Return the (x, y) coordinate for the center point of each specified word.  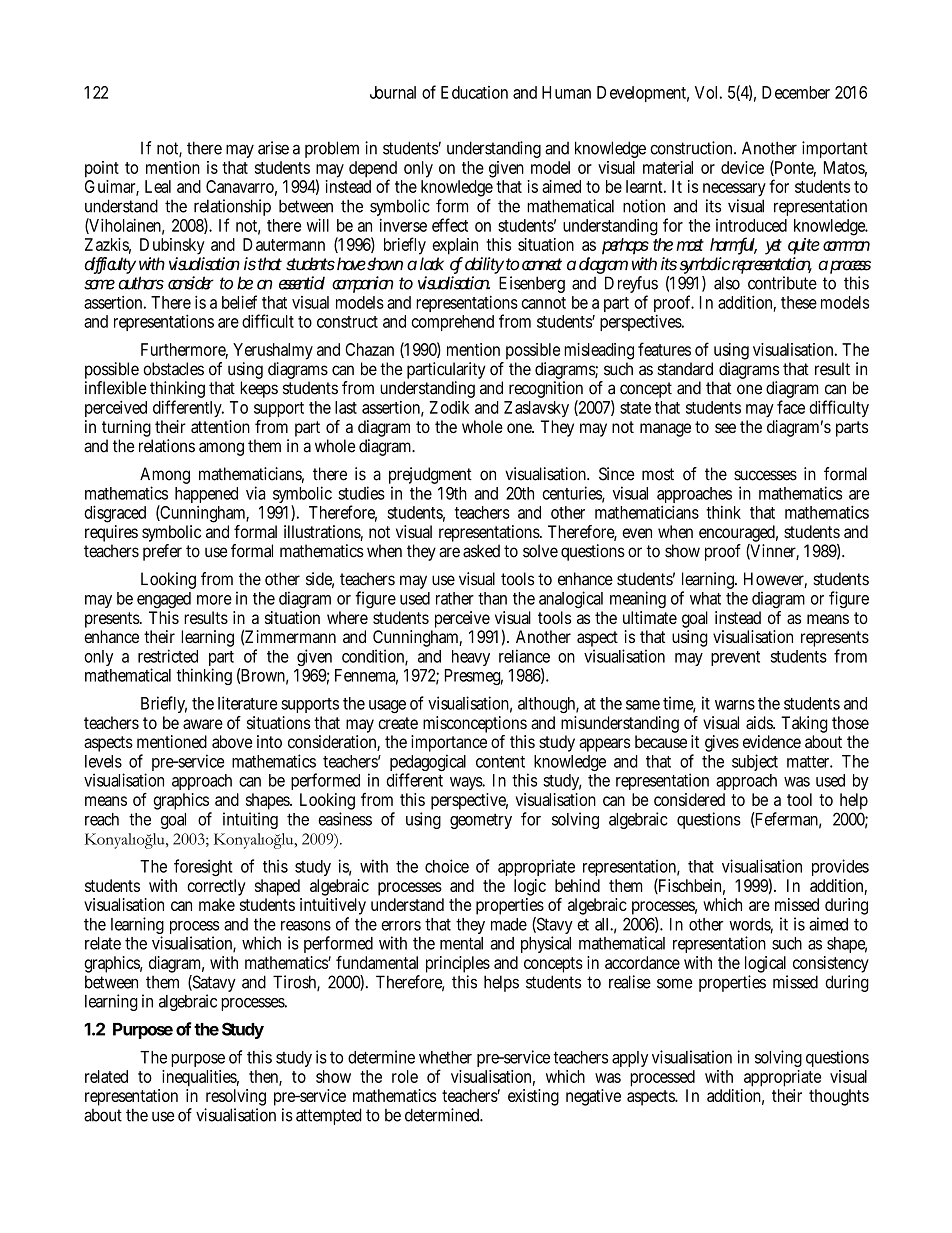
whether (445, 1057)
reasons (306, 926)
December (796, 92)
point (102, 169)
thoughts (839, 1097)
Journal (393, 92)
